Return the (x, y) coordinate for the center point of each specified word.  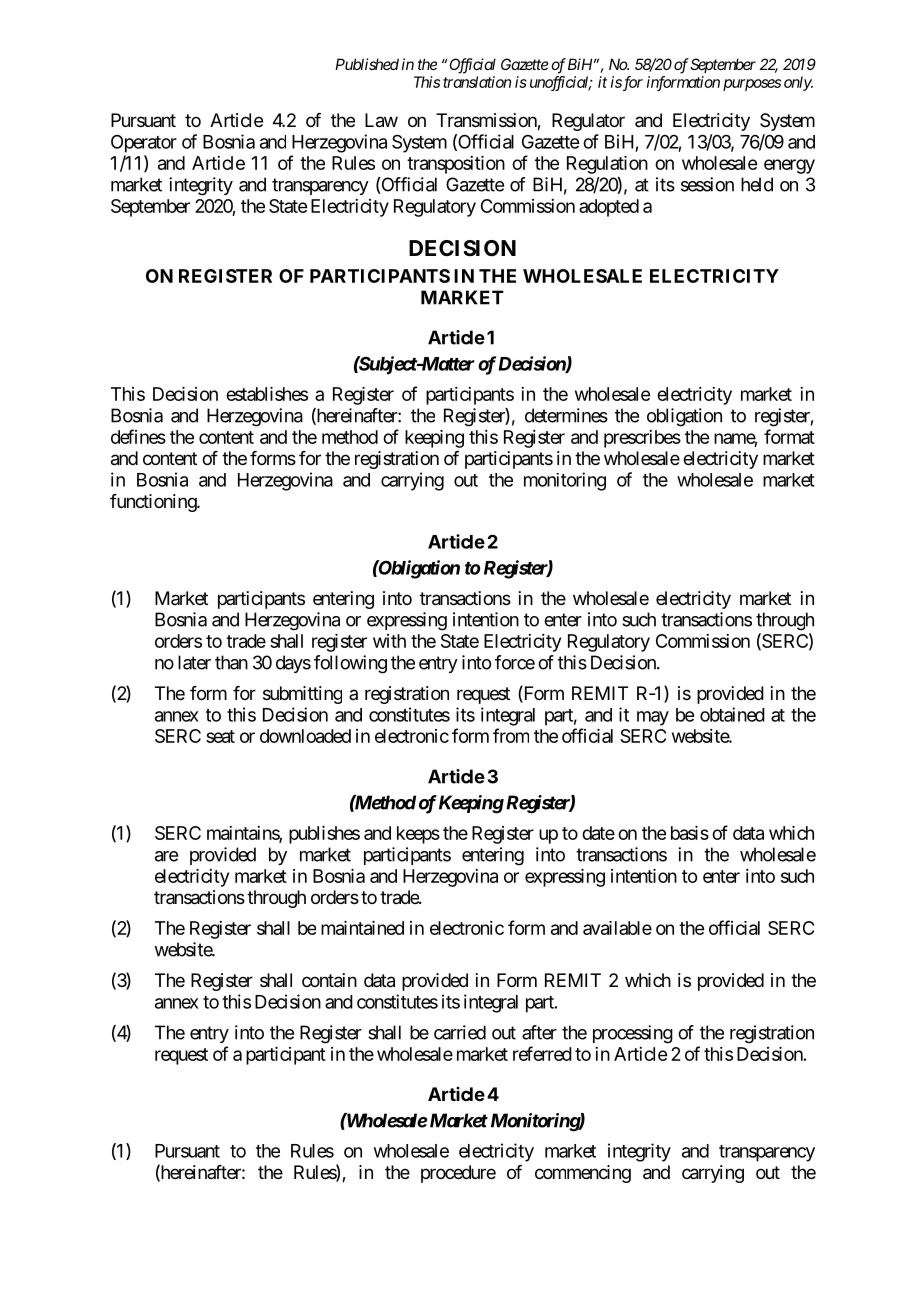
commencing (583, 1174)
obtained (732, 714)
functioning (154, 503)
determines (566, 415)
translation (477, 82)
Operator (144, 144)
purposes (752, 85)
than (231, 662)
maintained (362, 928)
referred (542, 1053)
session (707, 184)
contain (329, 980)
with (389, 641)
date (598, 833)
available (617, 928)
